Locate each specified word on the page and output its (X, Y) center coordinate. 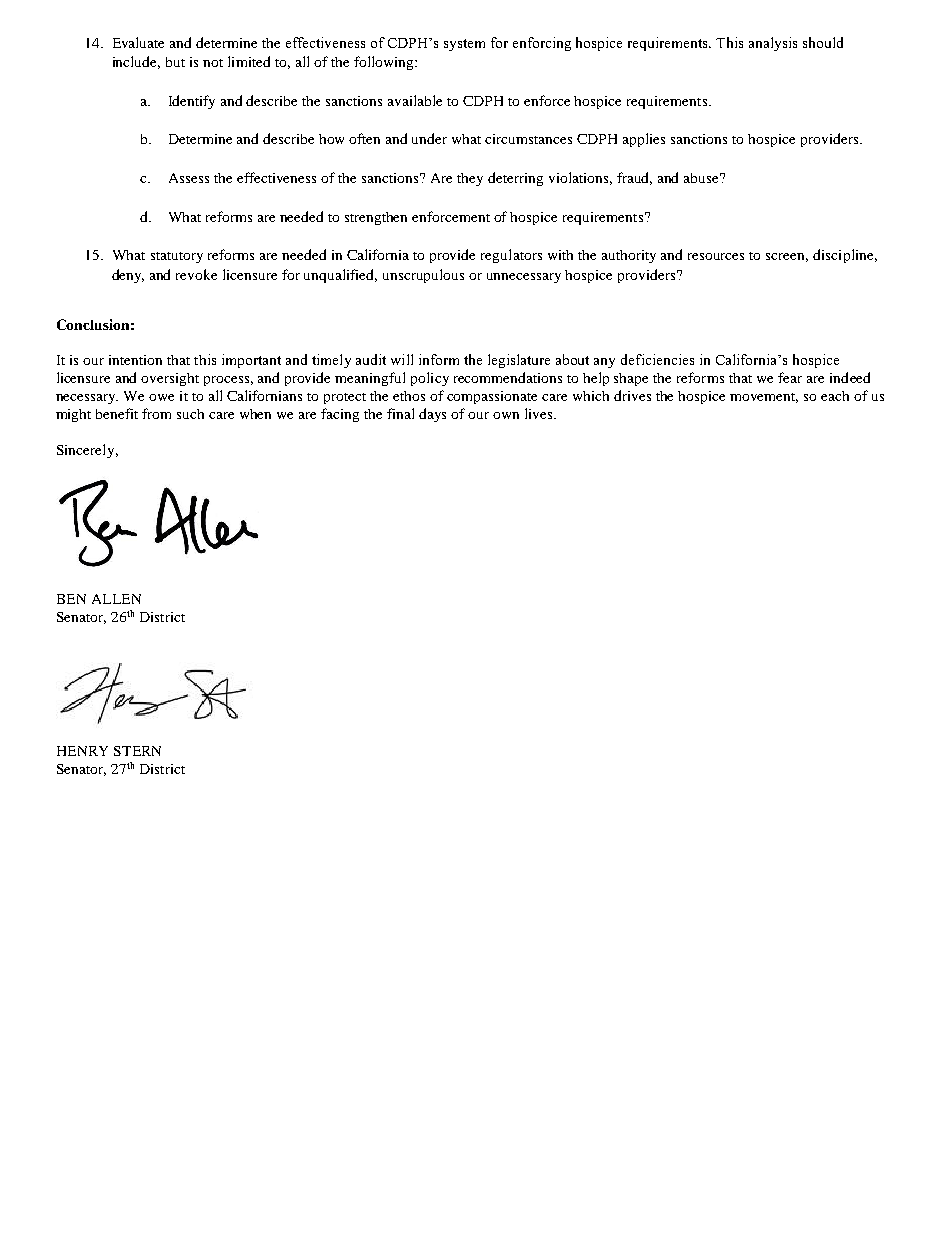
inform (439, 359)
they (470, 179)
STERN (137, 751)
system (464, 45)
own (506, 415)
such (190, 414)
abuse (703, 178)
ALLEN (116, 599)
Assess (189, 178)
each (835, 396)
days (432, 415)
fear (790, 377)
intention (135, 360)
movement (764, 398)
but (175, 62)
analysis (773, 44)
